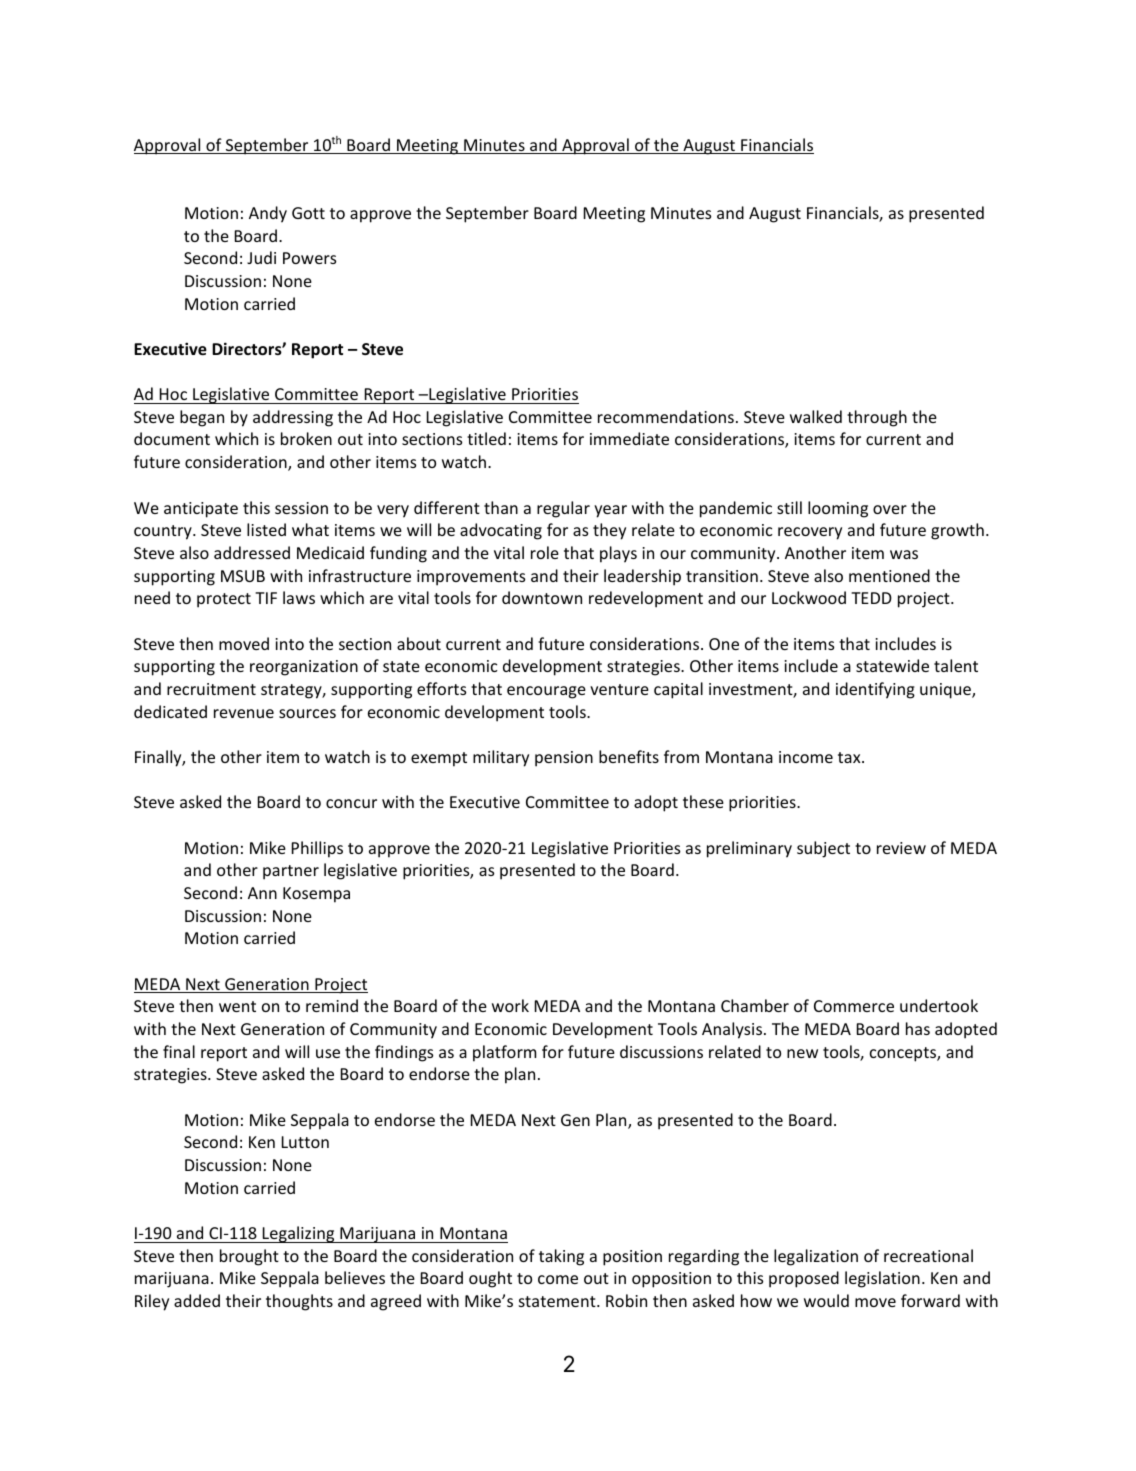  Describe the element at coordinates (309, 258) in the page. I see `Powers` at that location.
